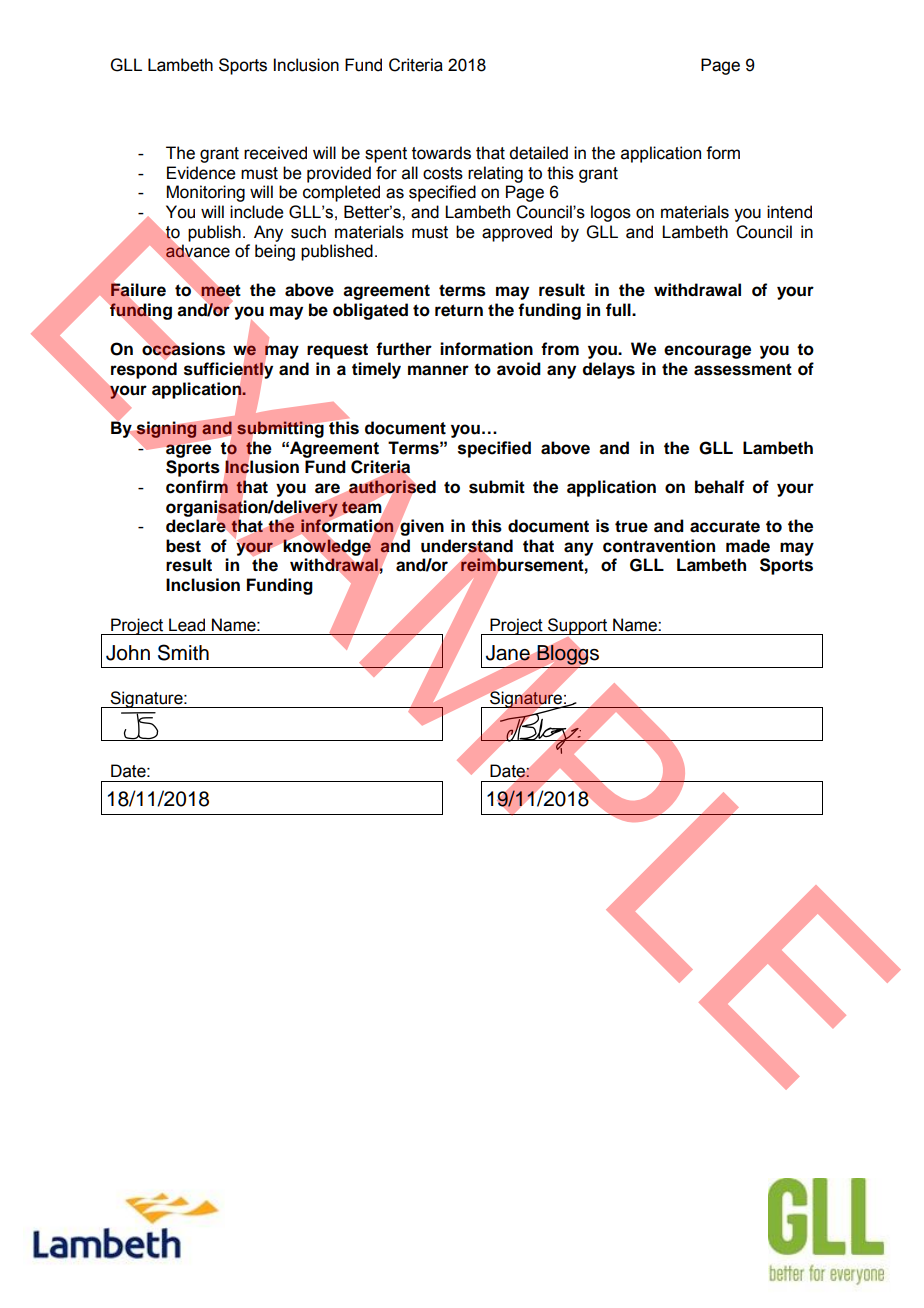 The image size is (924, 1308). I want to click on Evidence, so click(201, 173).
